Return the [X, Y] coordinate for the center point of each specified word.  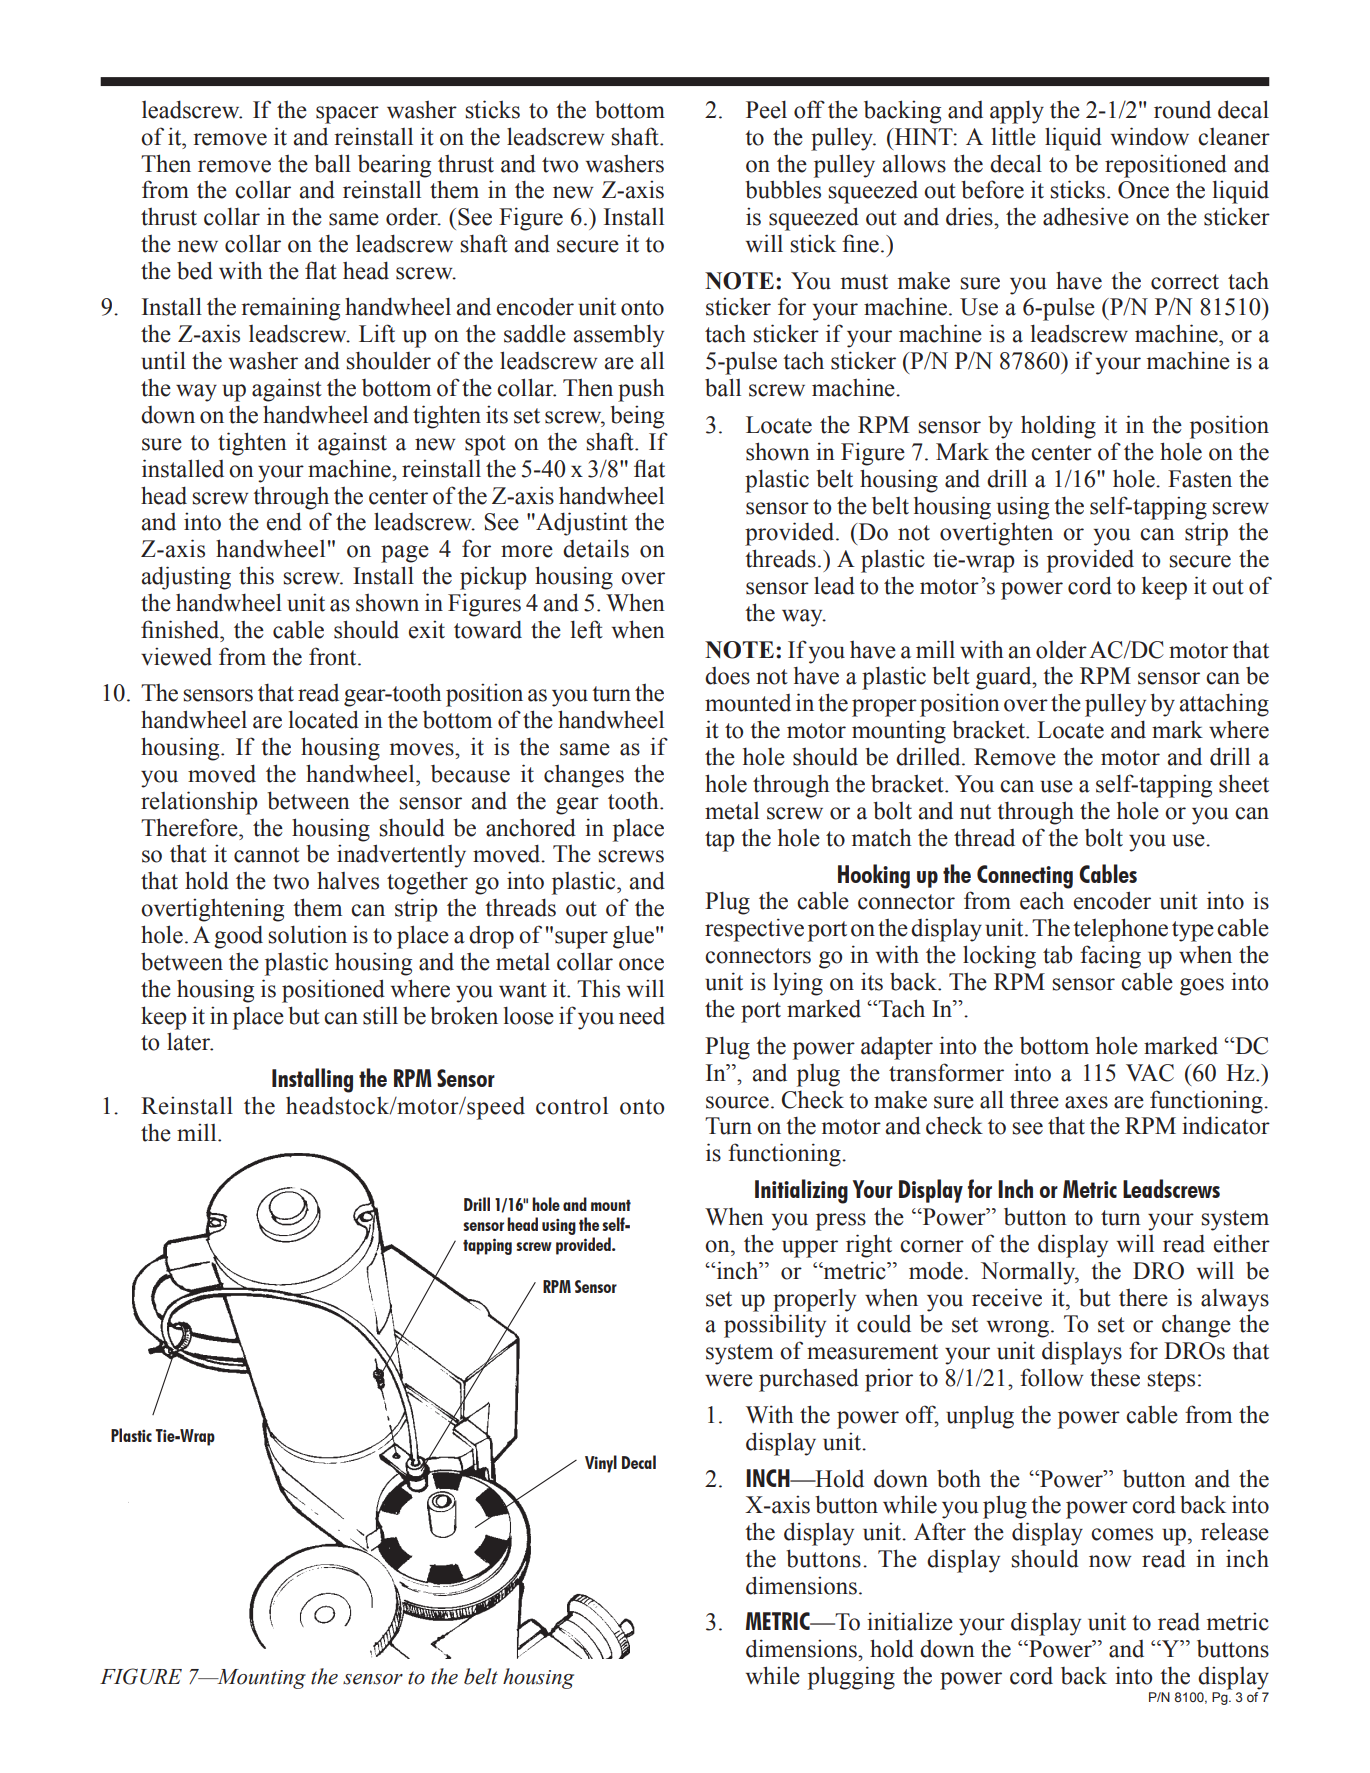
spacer [347, 115]
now [1110, 1561]
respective [754, 930]
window [1150, 136]
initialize [910, 1621]
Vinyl [601, 1464]
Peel [766, 109]
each [1042, 900]
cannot [267, 855]
